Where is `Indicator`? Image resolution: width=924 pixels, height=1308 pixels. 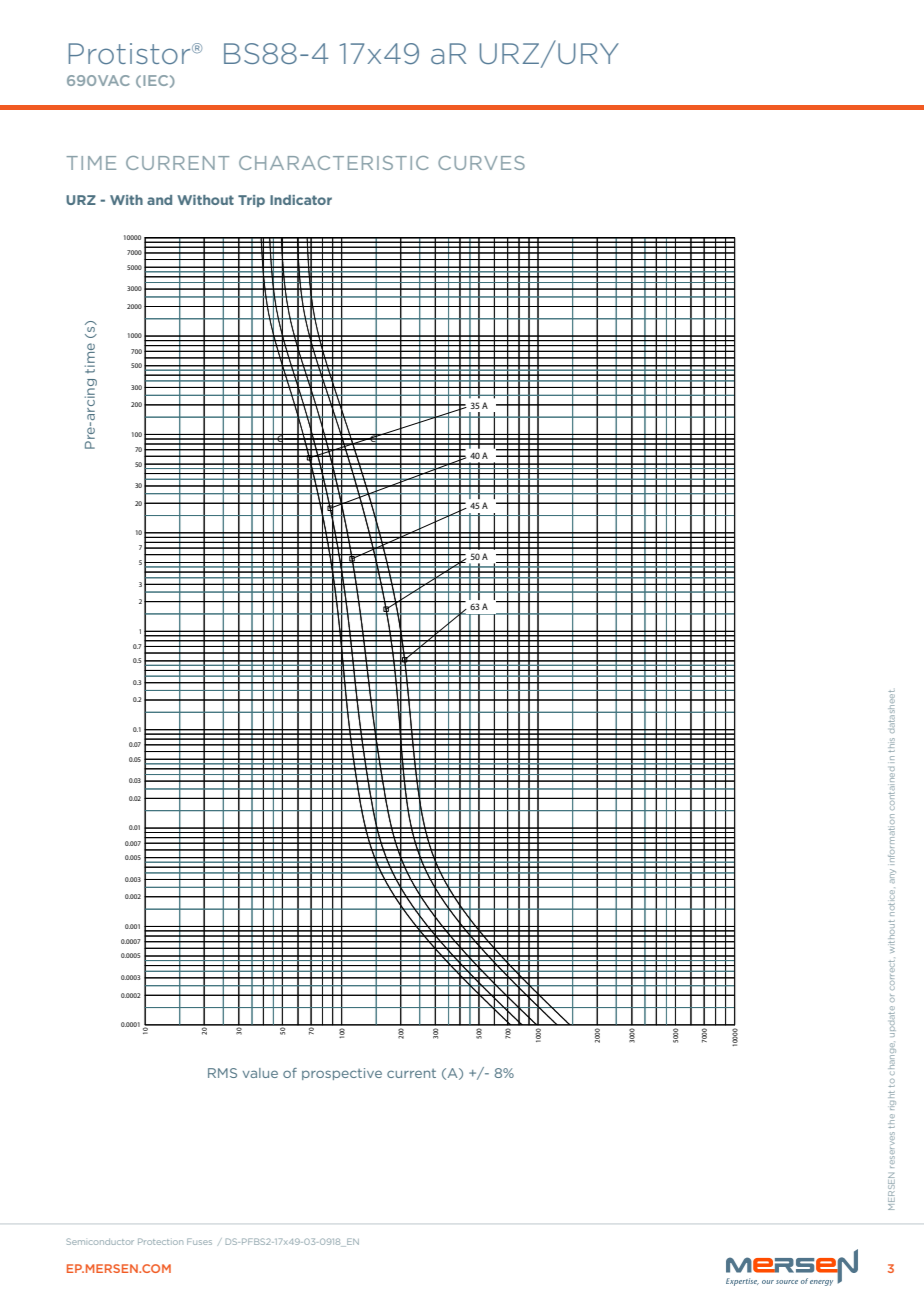 Indicator is located at coordinates (301, 200).
